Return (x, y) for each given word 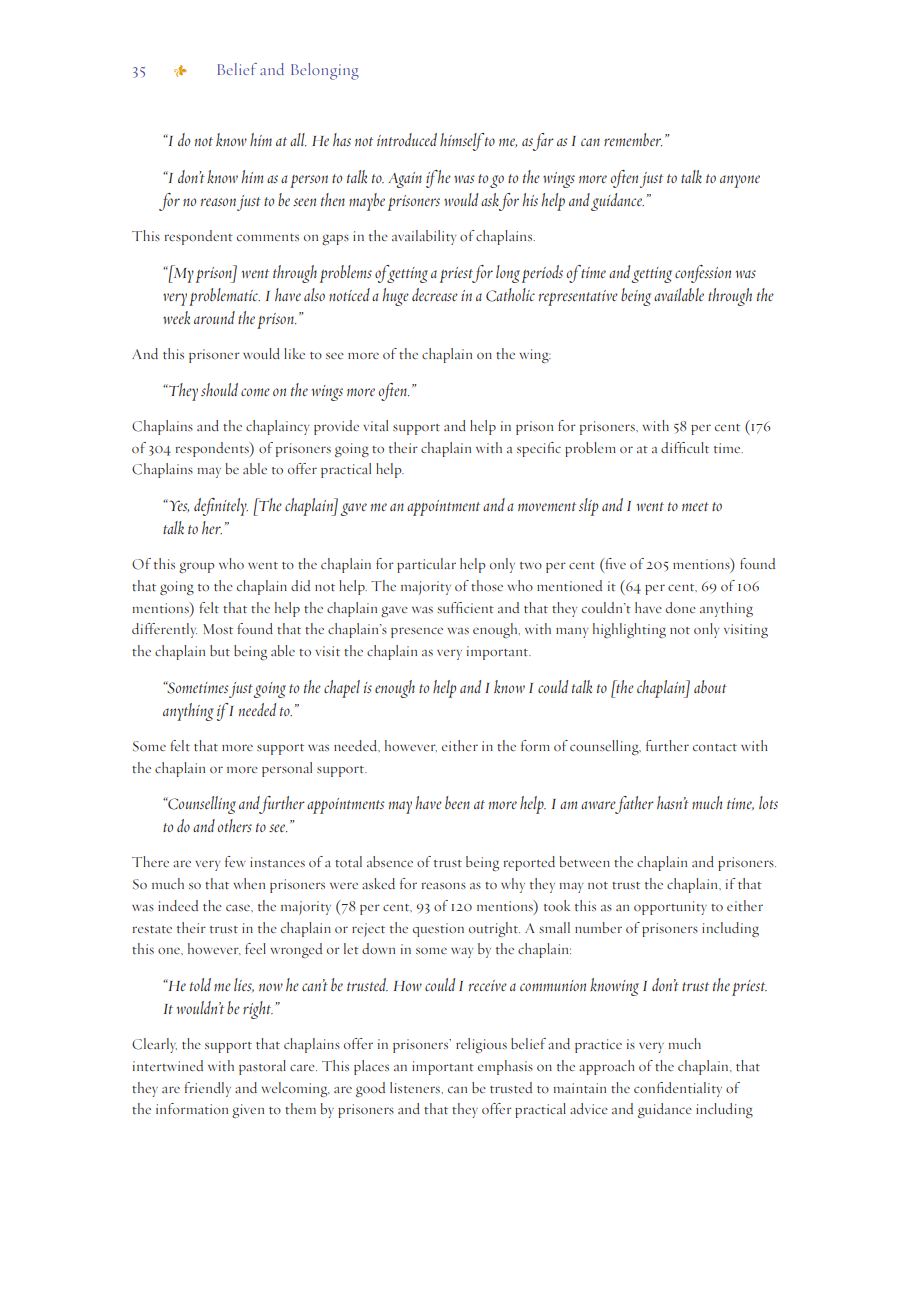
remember (633, 139)
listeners (416, 1087)
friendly (207, 1089)
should (219, 389)
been (457, 802)
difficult (685, 447)
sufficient (465, 607)
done (681, 607)
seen (304, 202)
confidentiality (678, 1089)
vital (375, 425)
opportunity (670, 908)
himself (462, 142)
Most (218, 629)
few (235, 861)
